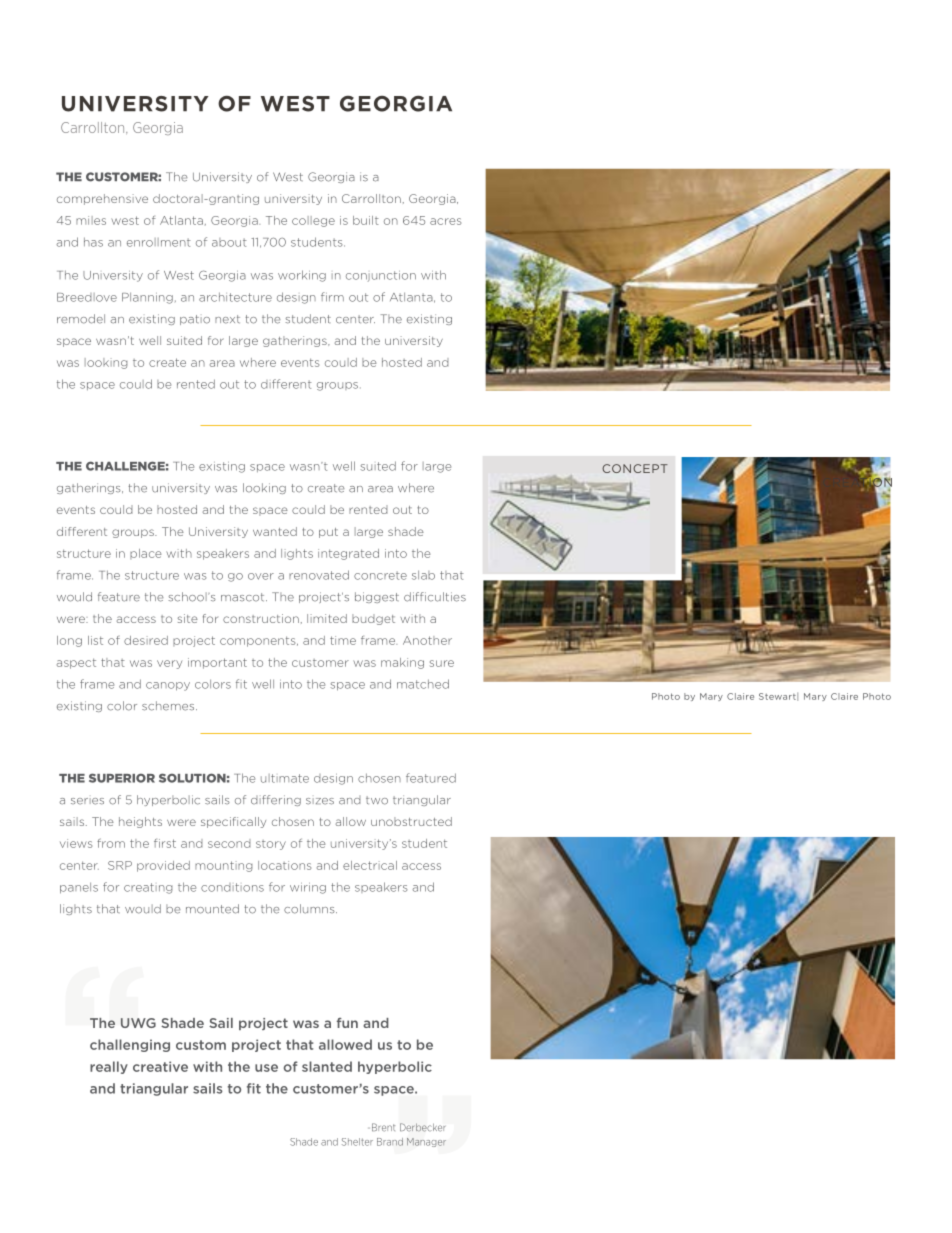 This document has width=952, height=1233. Describe the element at coordinates (159, 242) in the document. I see `enrollment` at that location.
